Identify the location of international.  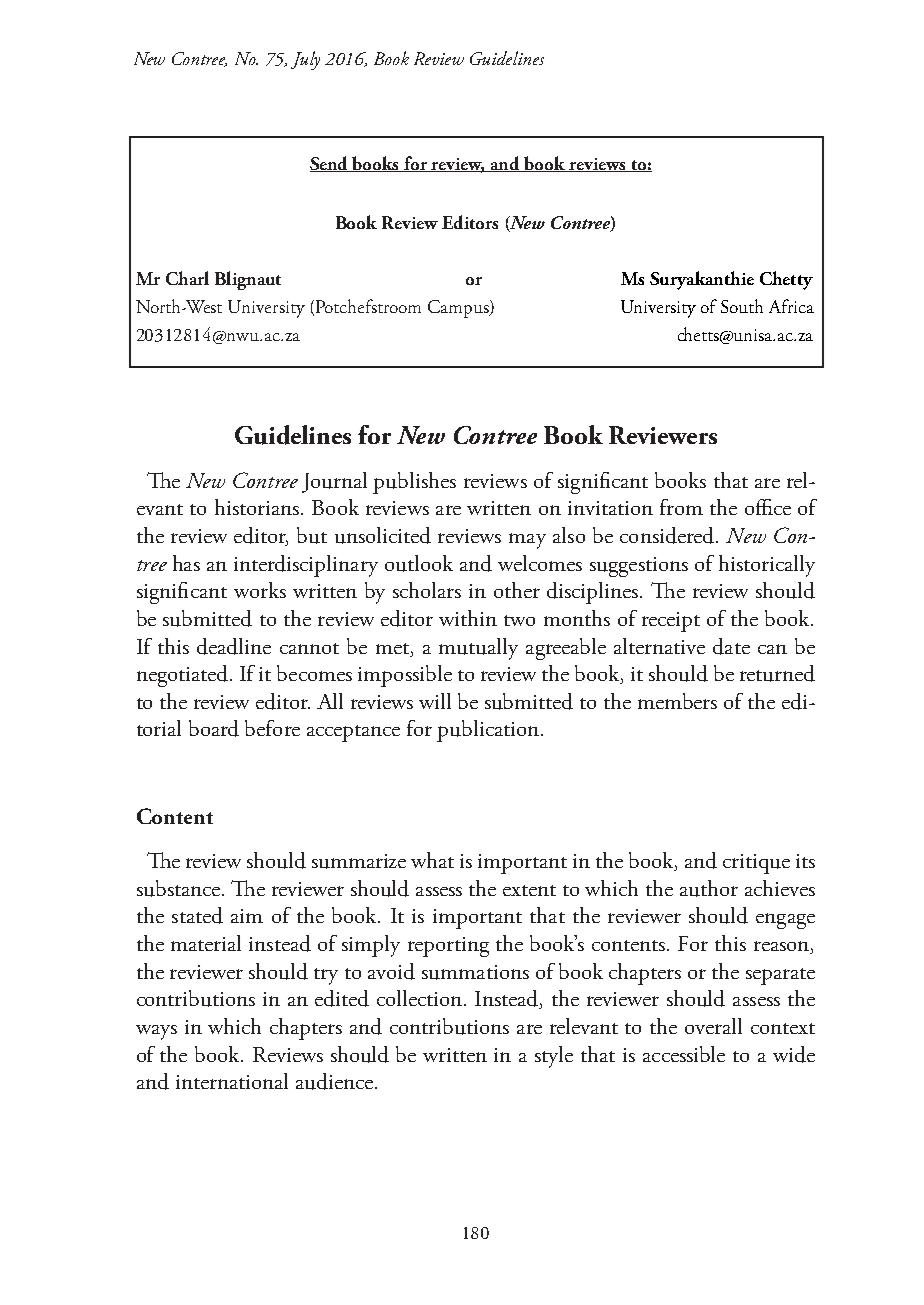
(232, 1081).
